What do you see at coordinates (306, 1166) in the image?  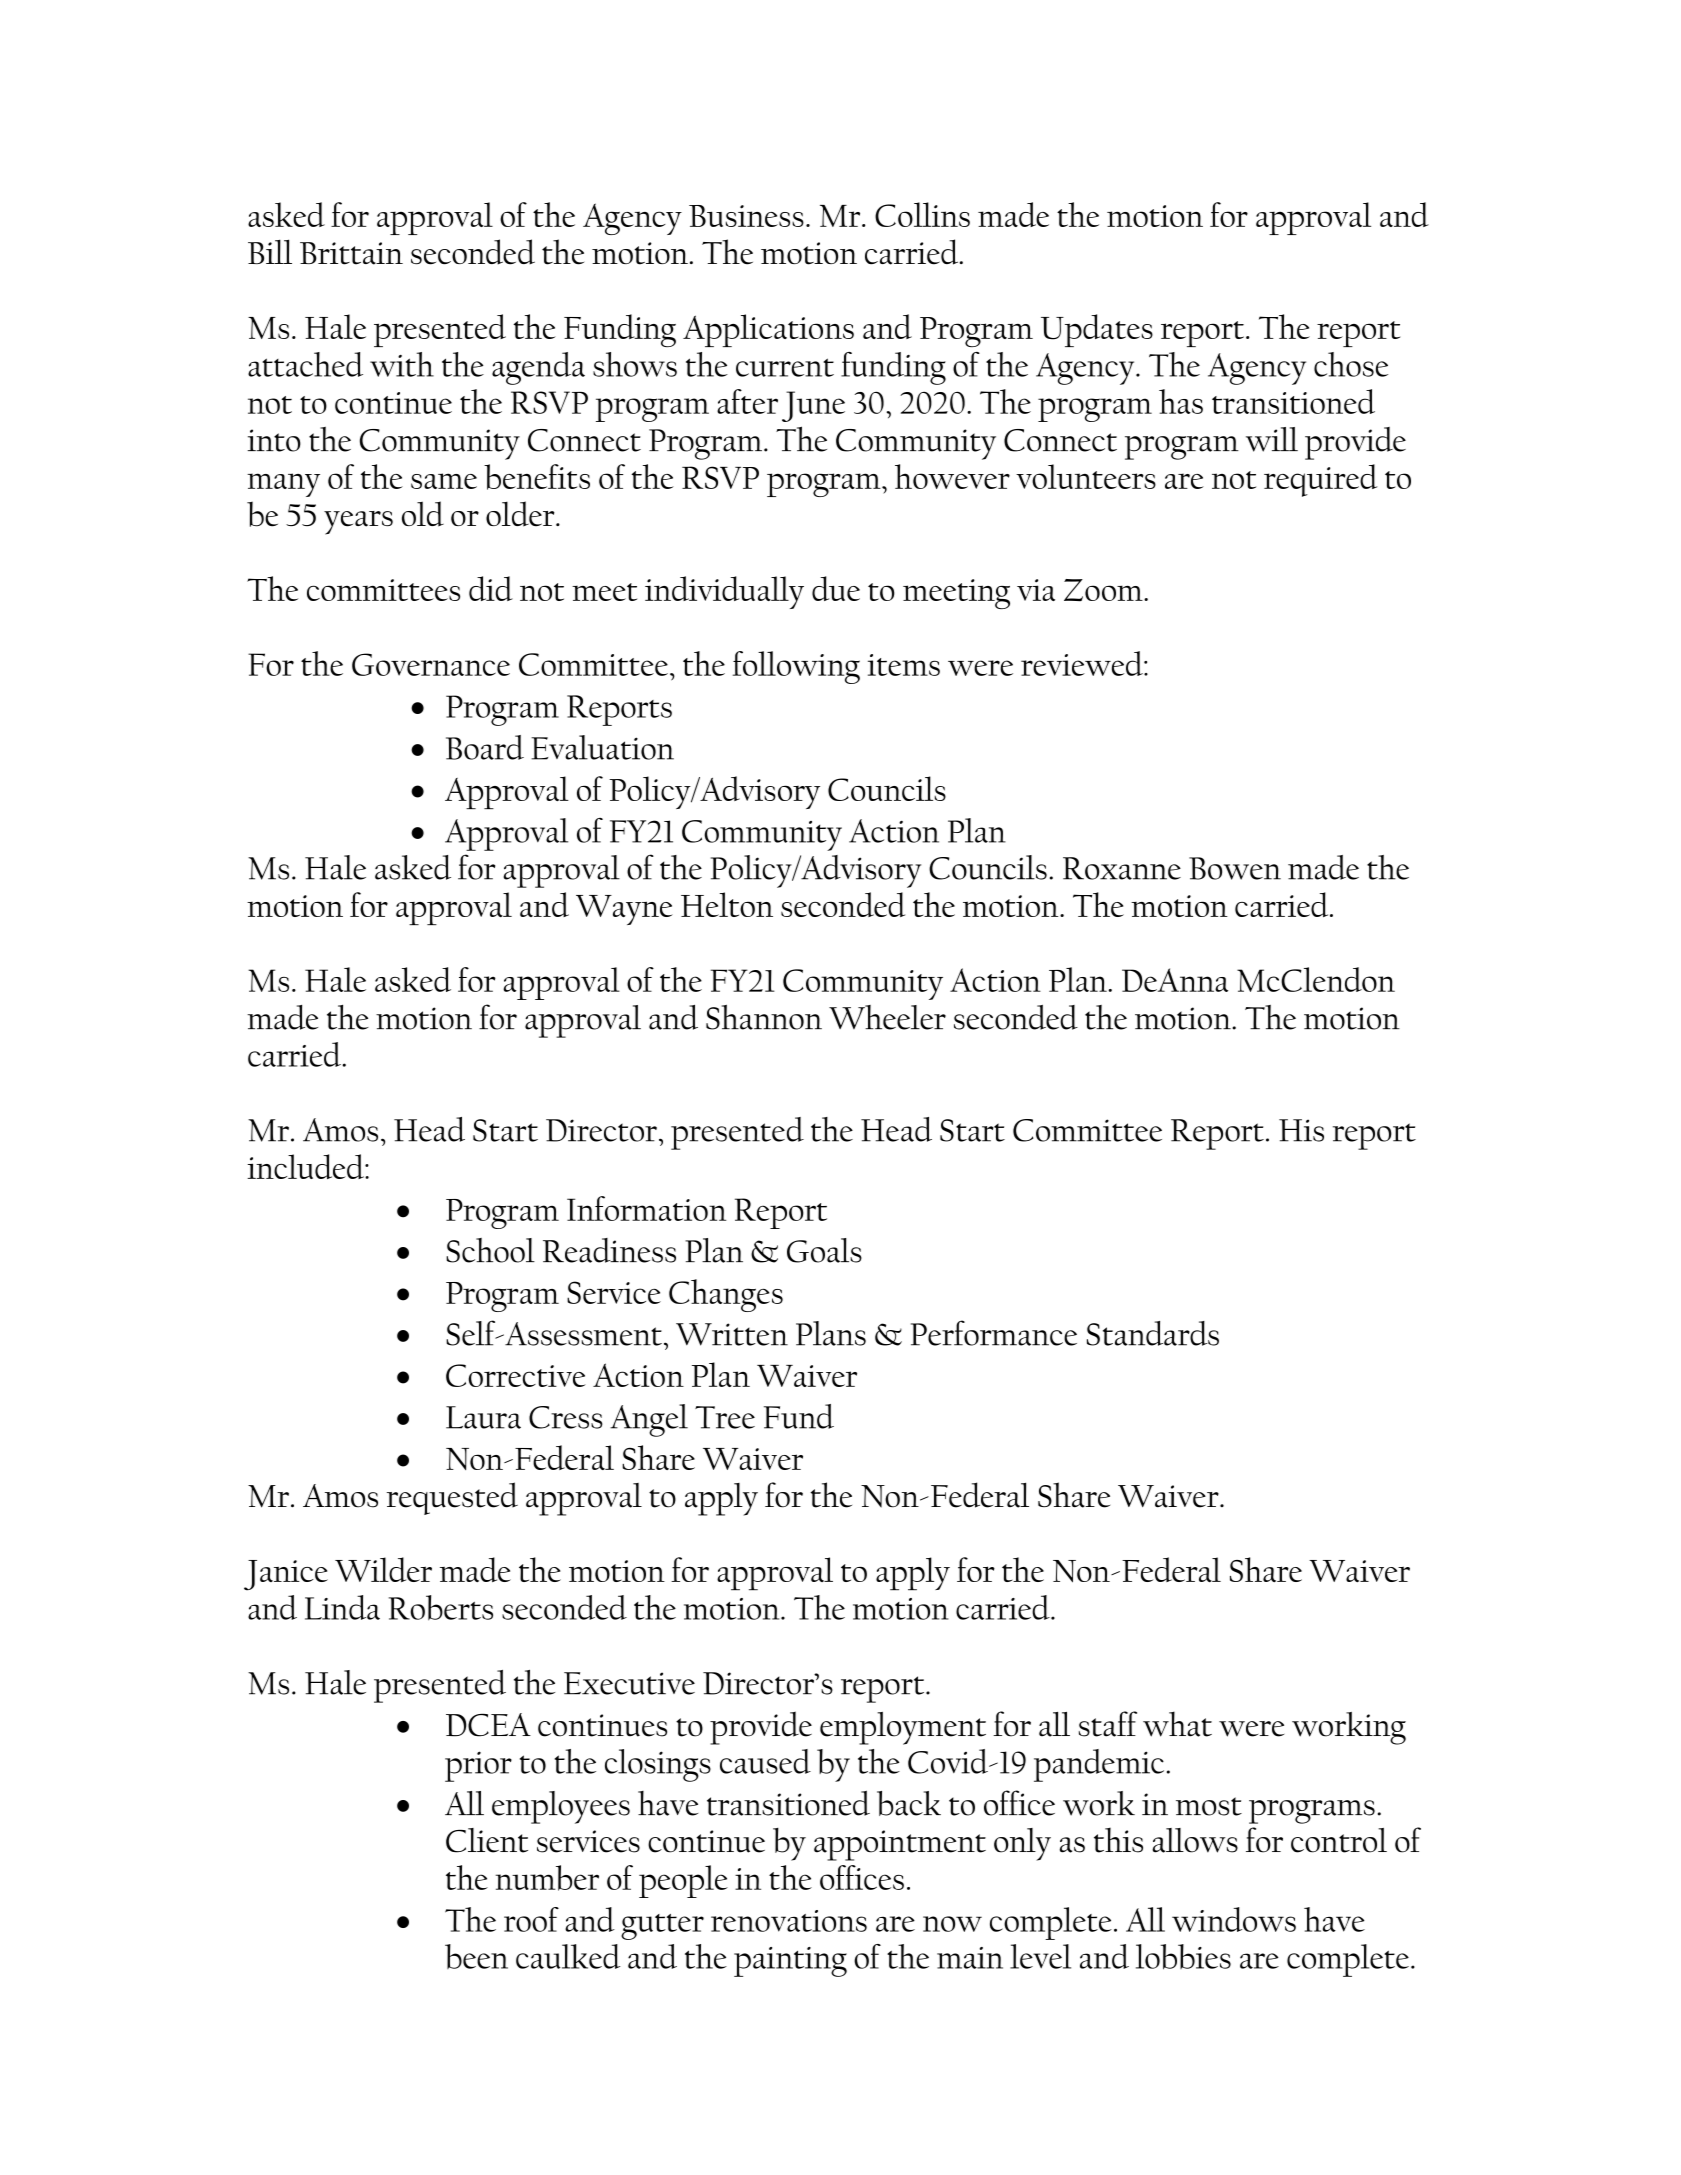 I see `included` at bounding box center [306, 1166].
